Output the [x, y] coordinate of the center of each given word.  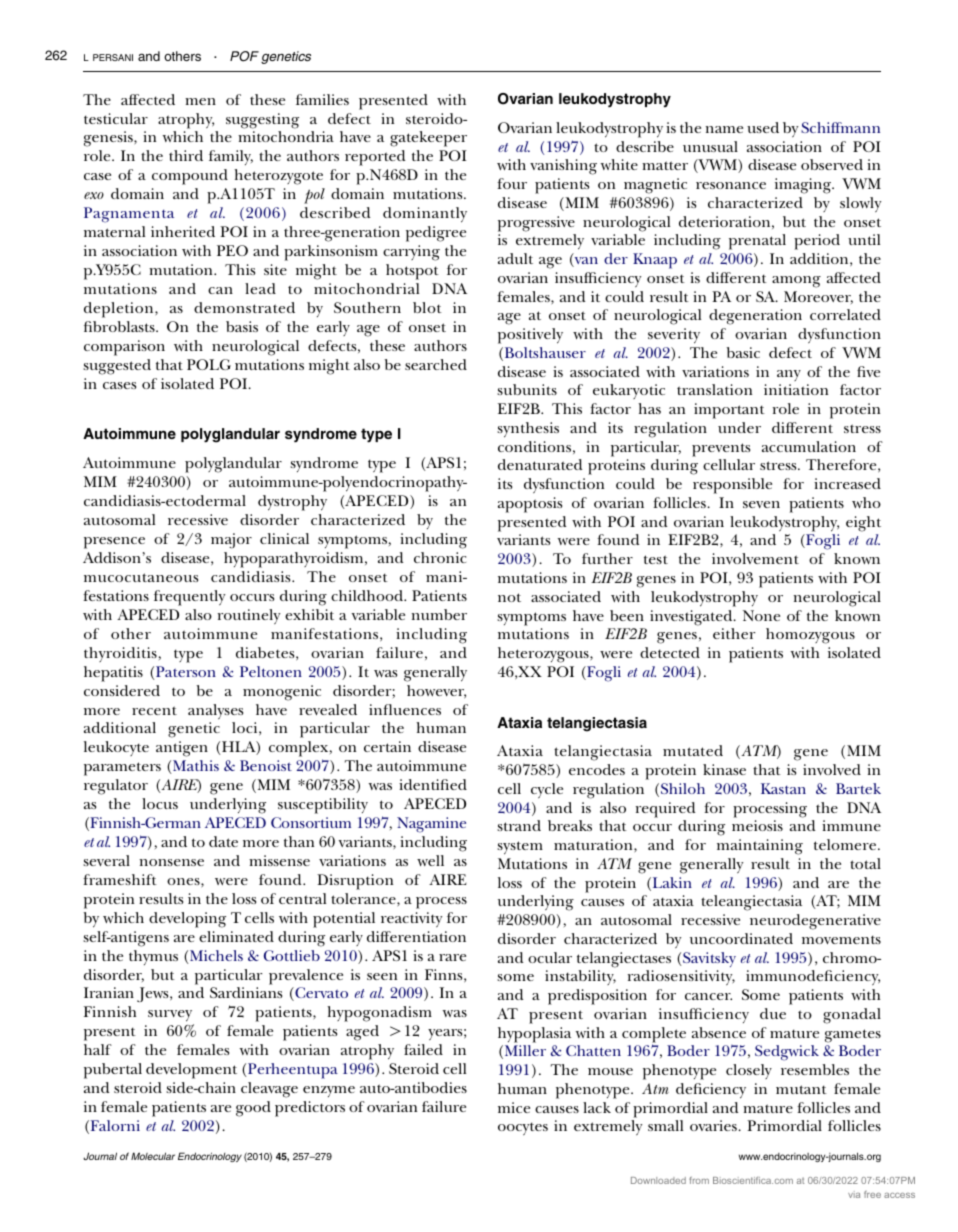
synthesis [528, 430]
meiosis [757, 825]
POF [244, 56]
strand [519, 825]
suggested [117, 367]
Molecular [153, 1156]
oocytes [523, 1128]
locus [160, 803]
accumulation [809, 446]
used [763, 127]
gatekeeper [428, 139]
